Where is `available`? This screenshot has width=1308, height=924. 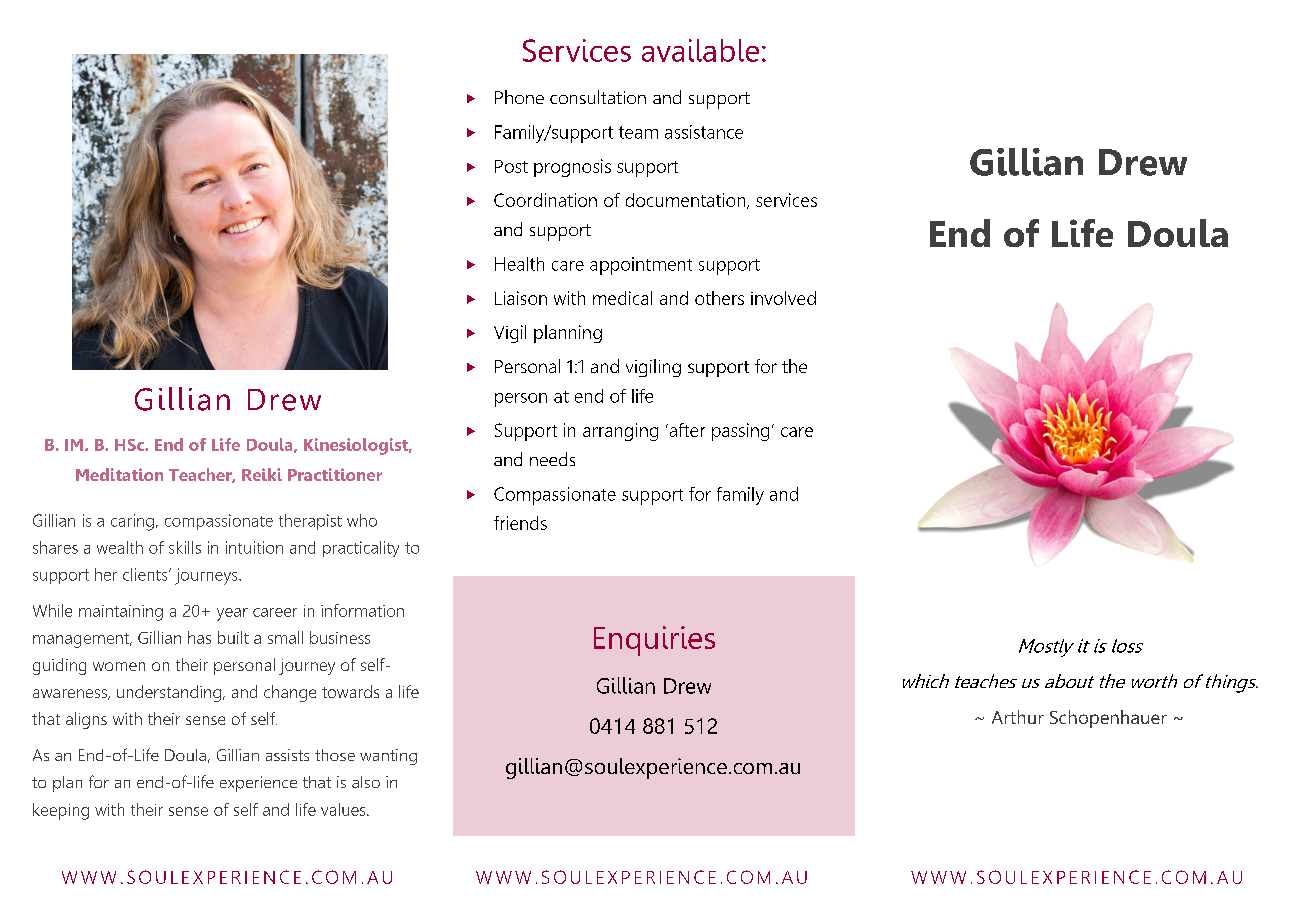 available is located at coordinates (700, 50).
